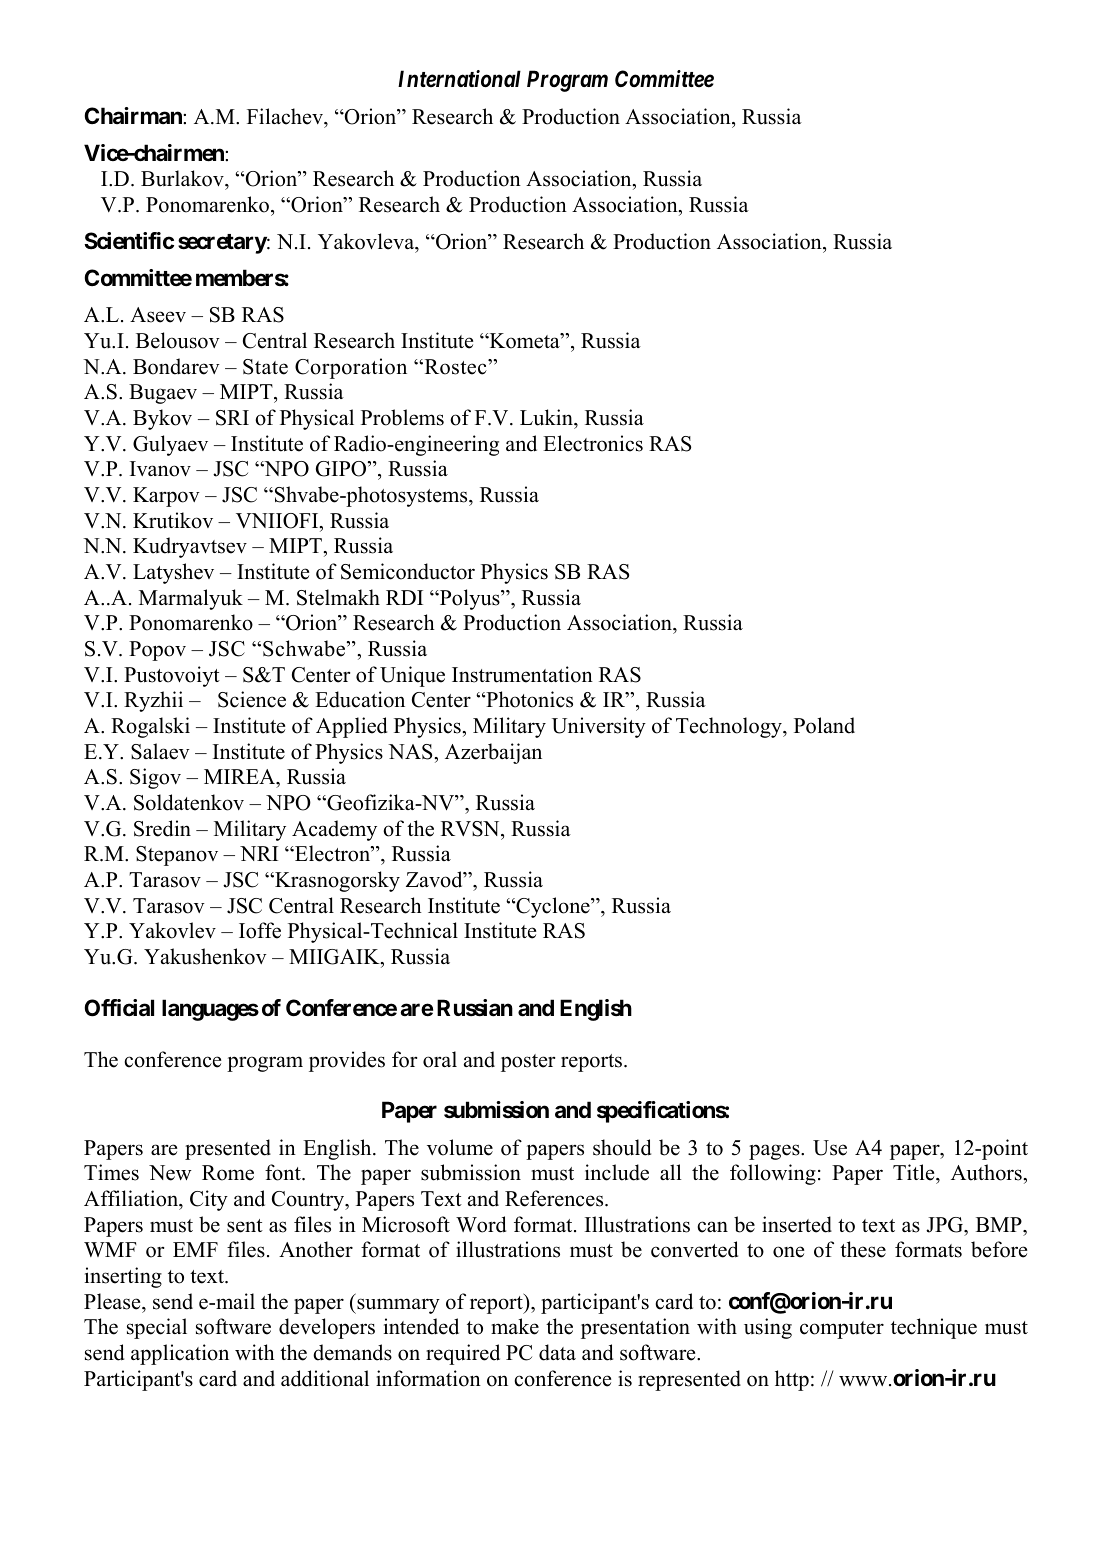 This screenshot has width=1107, height=1566. I want to click on Technology, so click(730, 727).
